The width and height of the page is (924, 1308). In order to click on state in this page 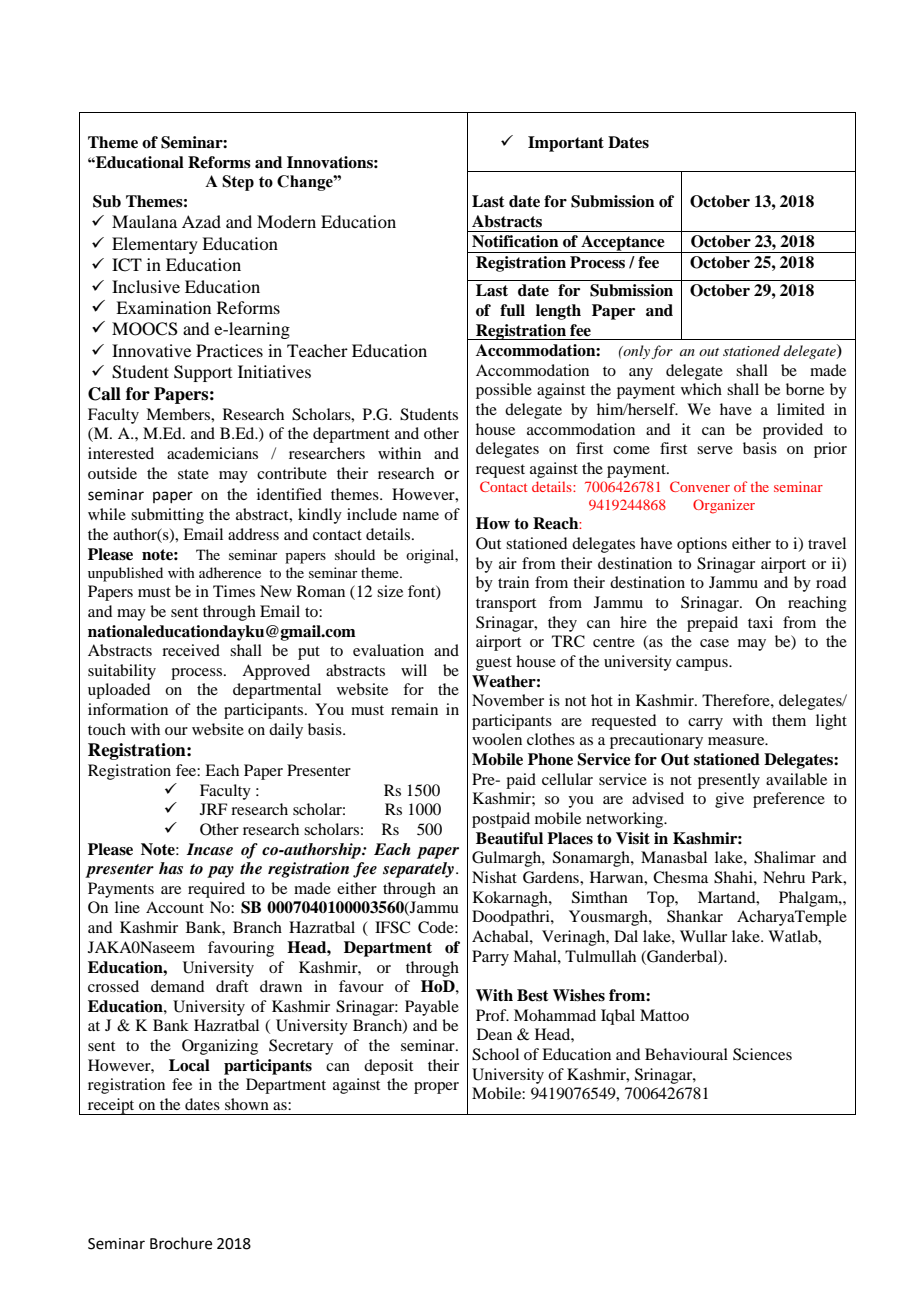, I will do `click(193, 474)`.
